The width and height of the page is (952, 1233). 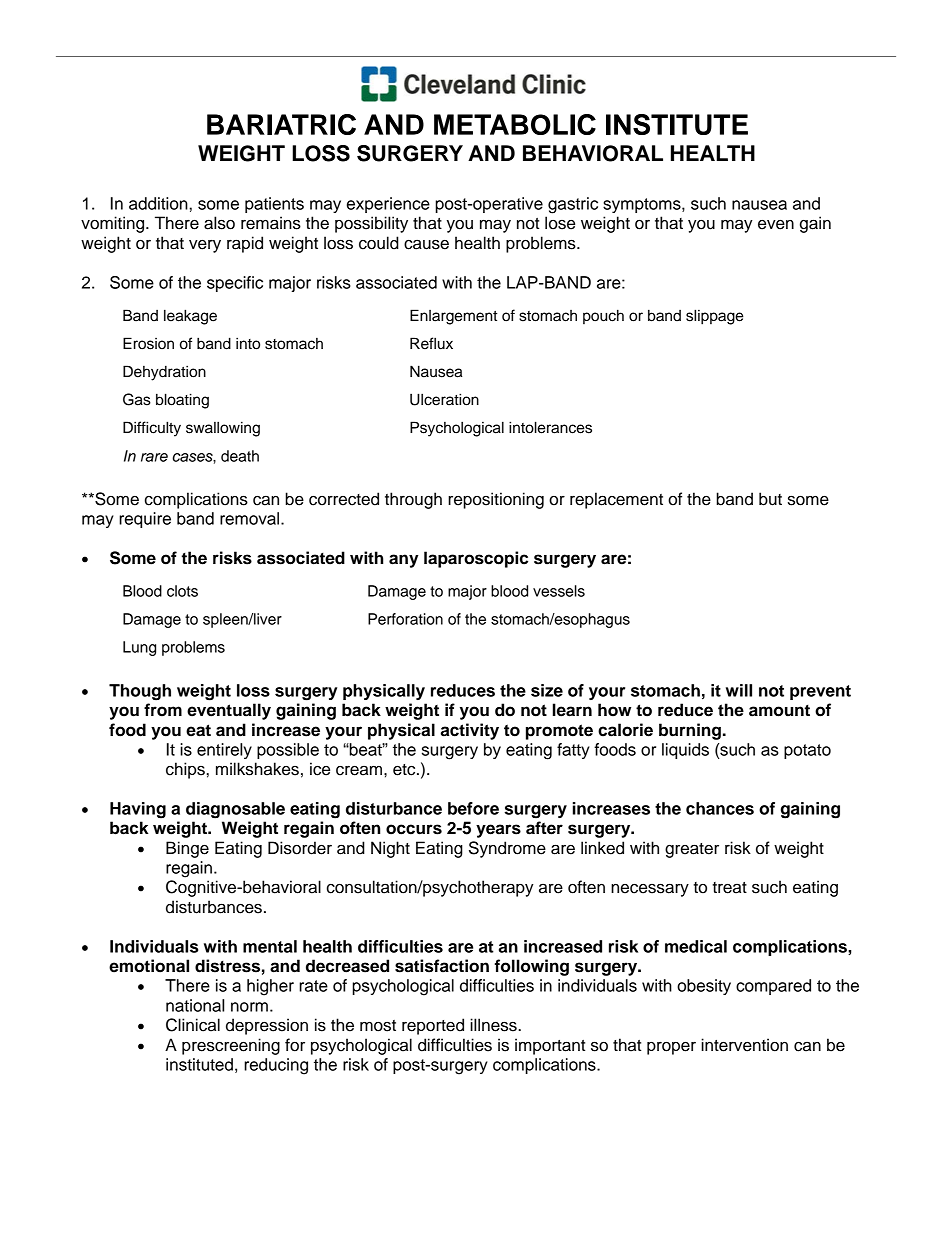 I want to click on entirely, so click(x=224, y=751).
